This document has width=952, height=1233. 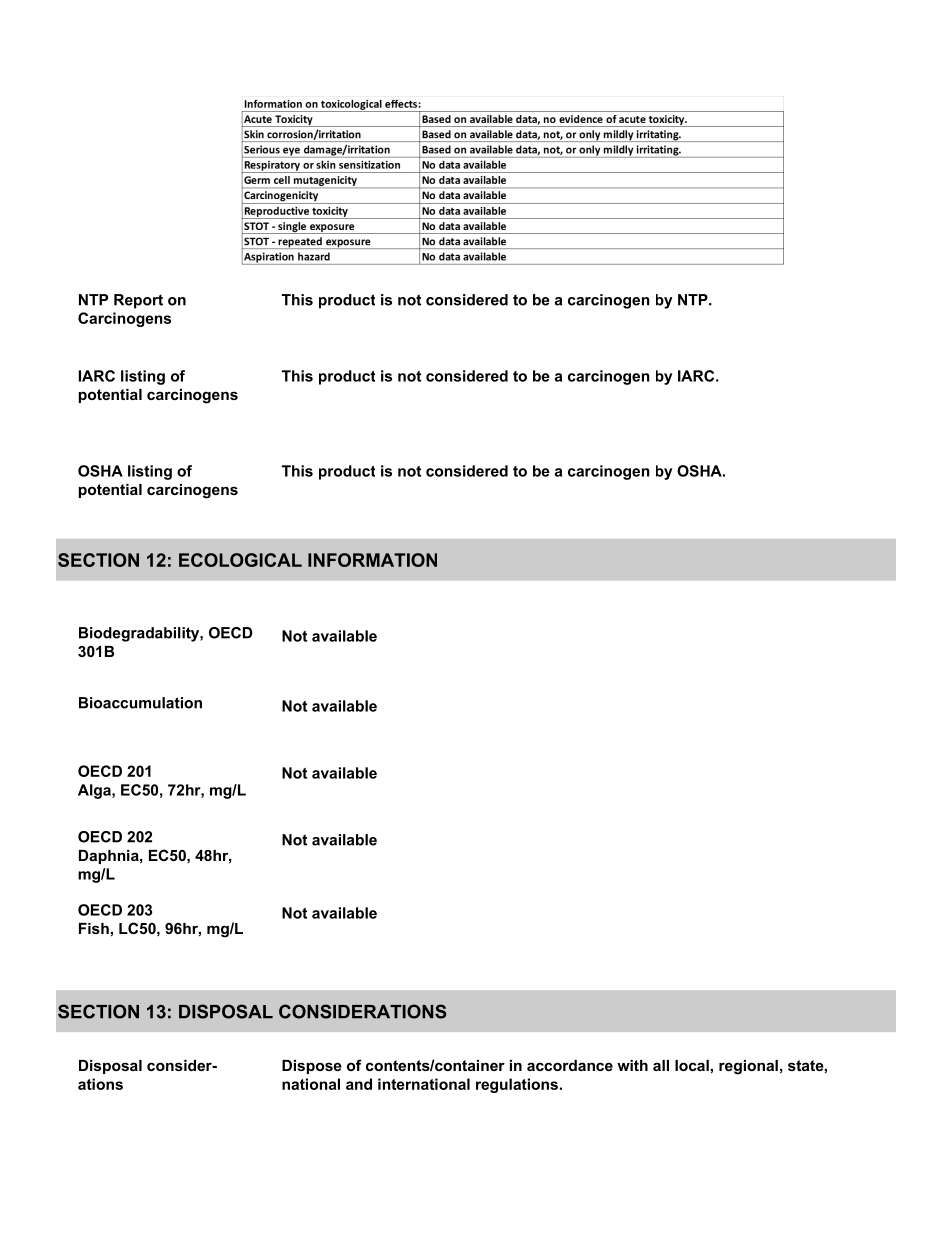 What do you see at coordinates (138, 301) in the document?
I see `Report` at bounding box center [138, 301].
